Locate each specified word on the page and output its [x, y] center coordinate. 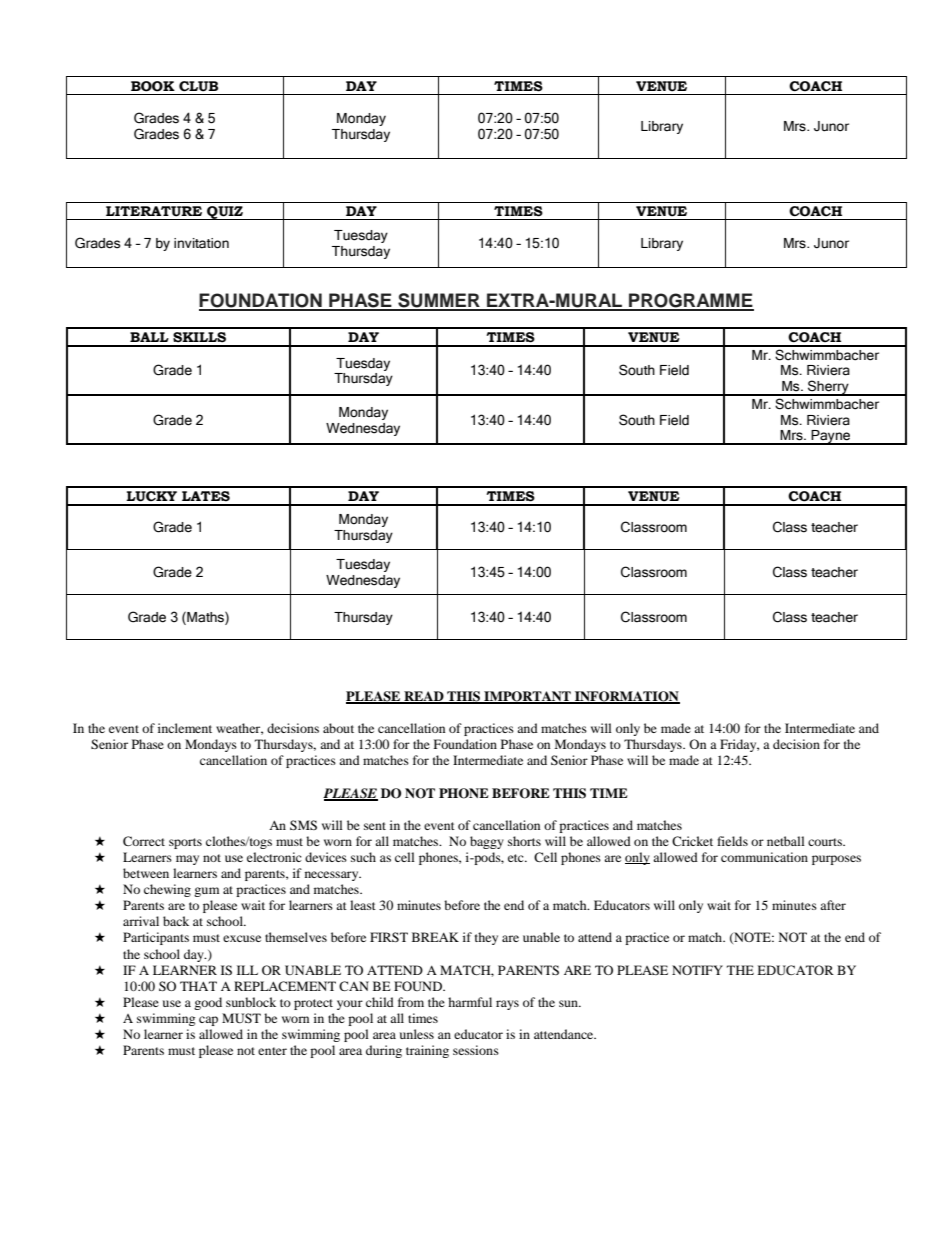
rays [507, 1005]
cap [208, 1021]
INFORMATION [626, 697]
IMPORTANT [527, 697]
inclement [185, 728]
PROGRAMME [690, 301]
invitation [201, 243]
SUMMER [439, 301]
